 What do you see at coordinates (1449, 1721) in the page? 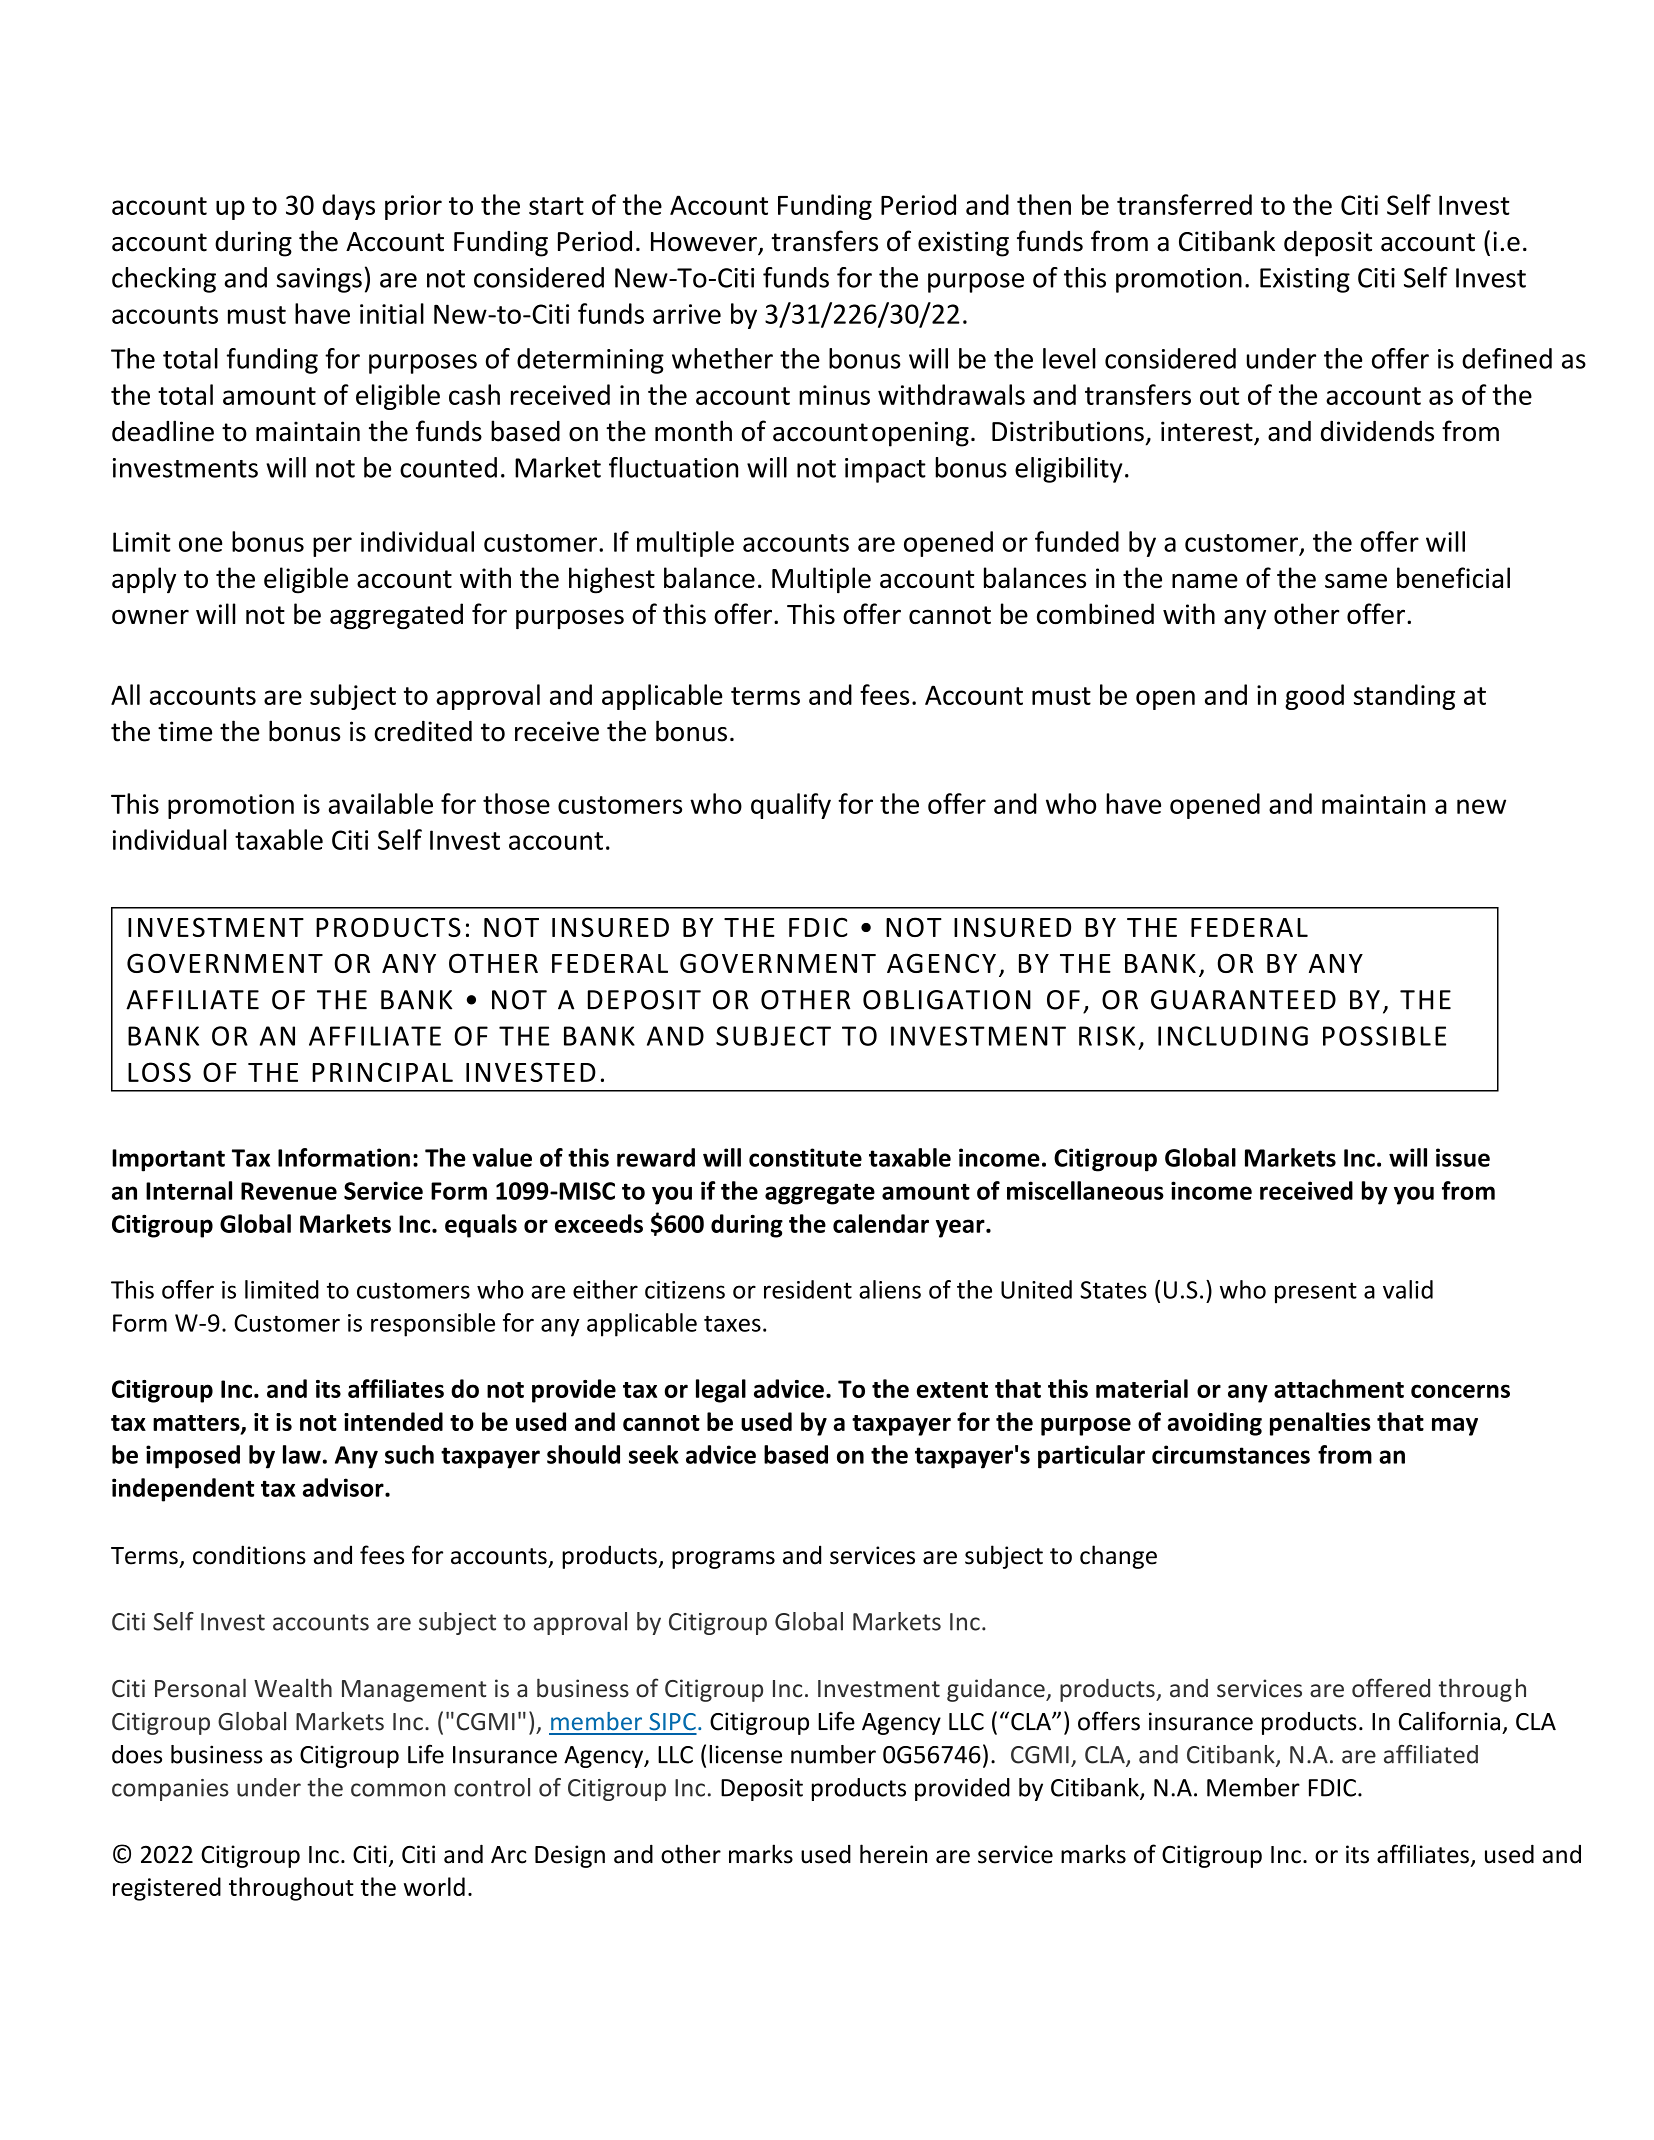
I see `California` at bounding box center [1449, 1721].
